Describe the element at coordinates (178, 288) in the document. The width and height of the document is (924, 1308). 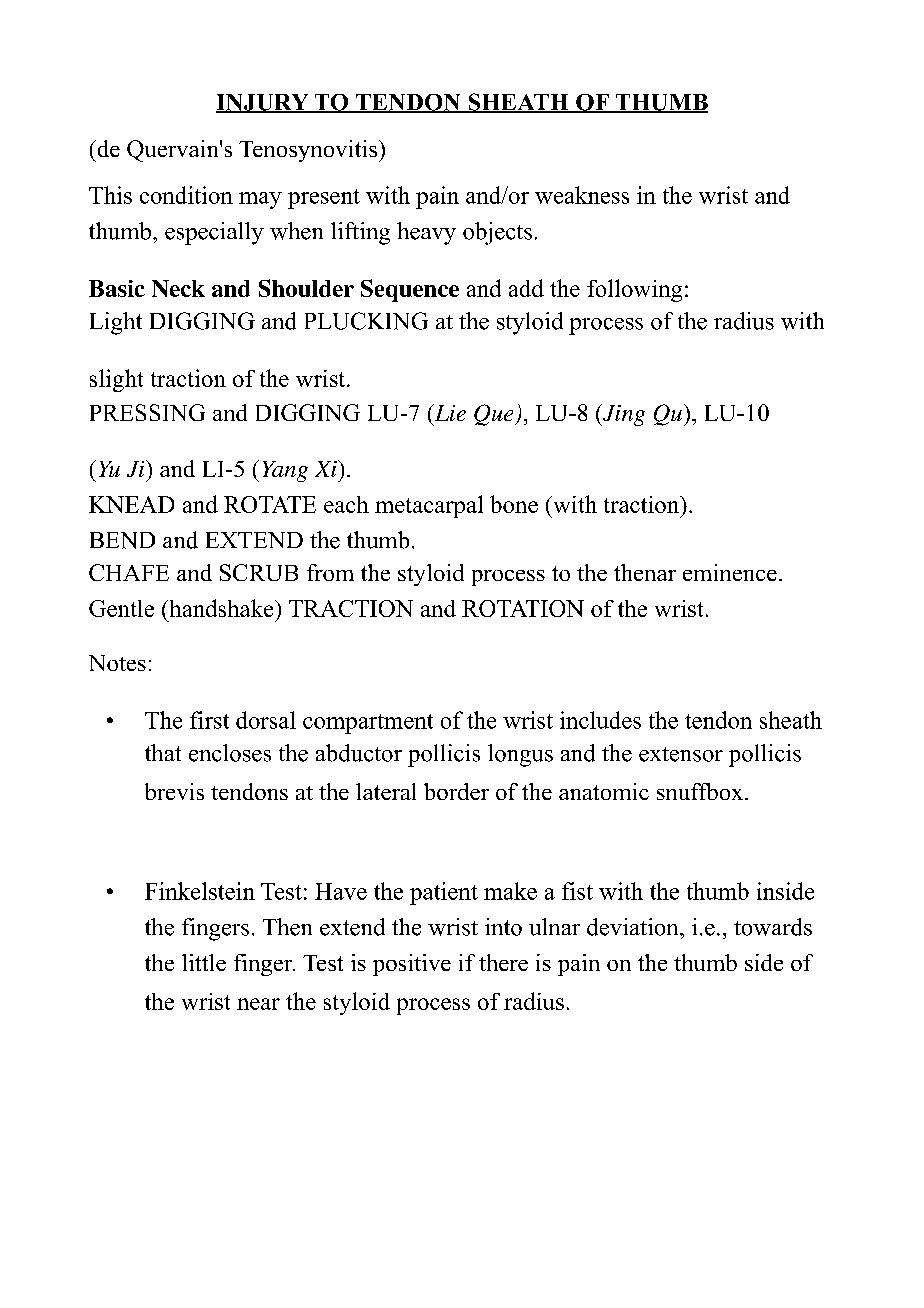
I see `Neck` at that location.
